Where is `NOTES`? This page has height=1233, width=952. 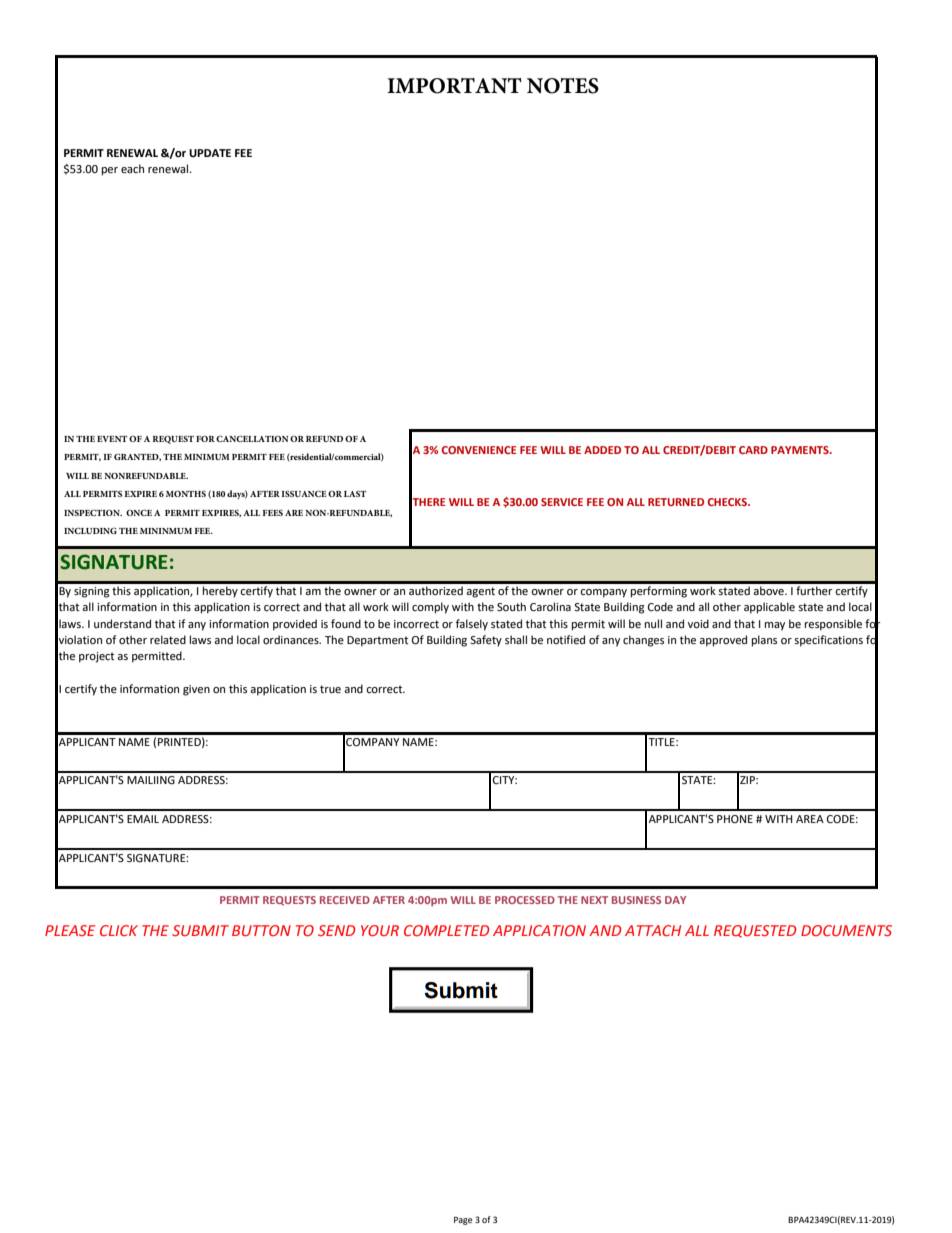
NOTES is located at coordinates (563, 86).
